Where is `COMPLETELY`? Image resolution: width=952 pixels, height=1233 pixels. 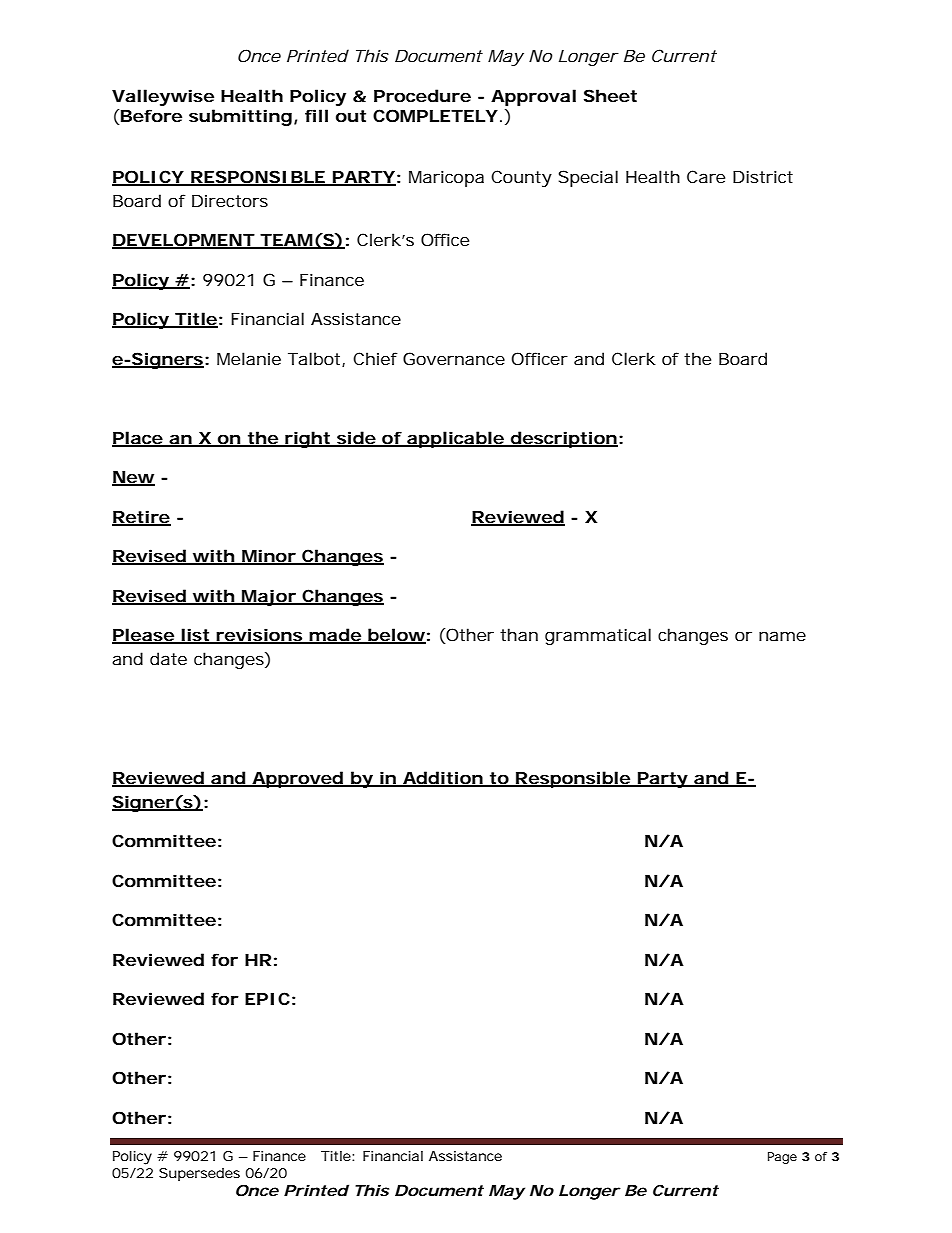 COMPLETELY is located at coordinates (435, 115).
